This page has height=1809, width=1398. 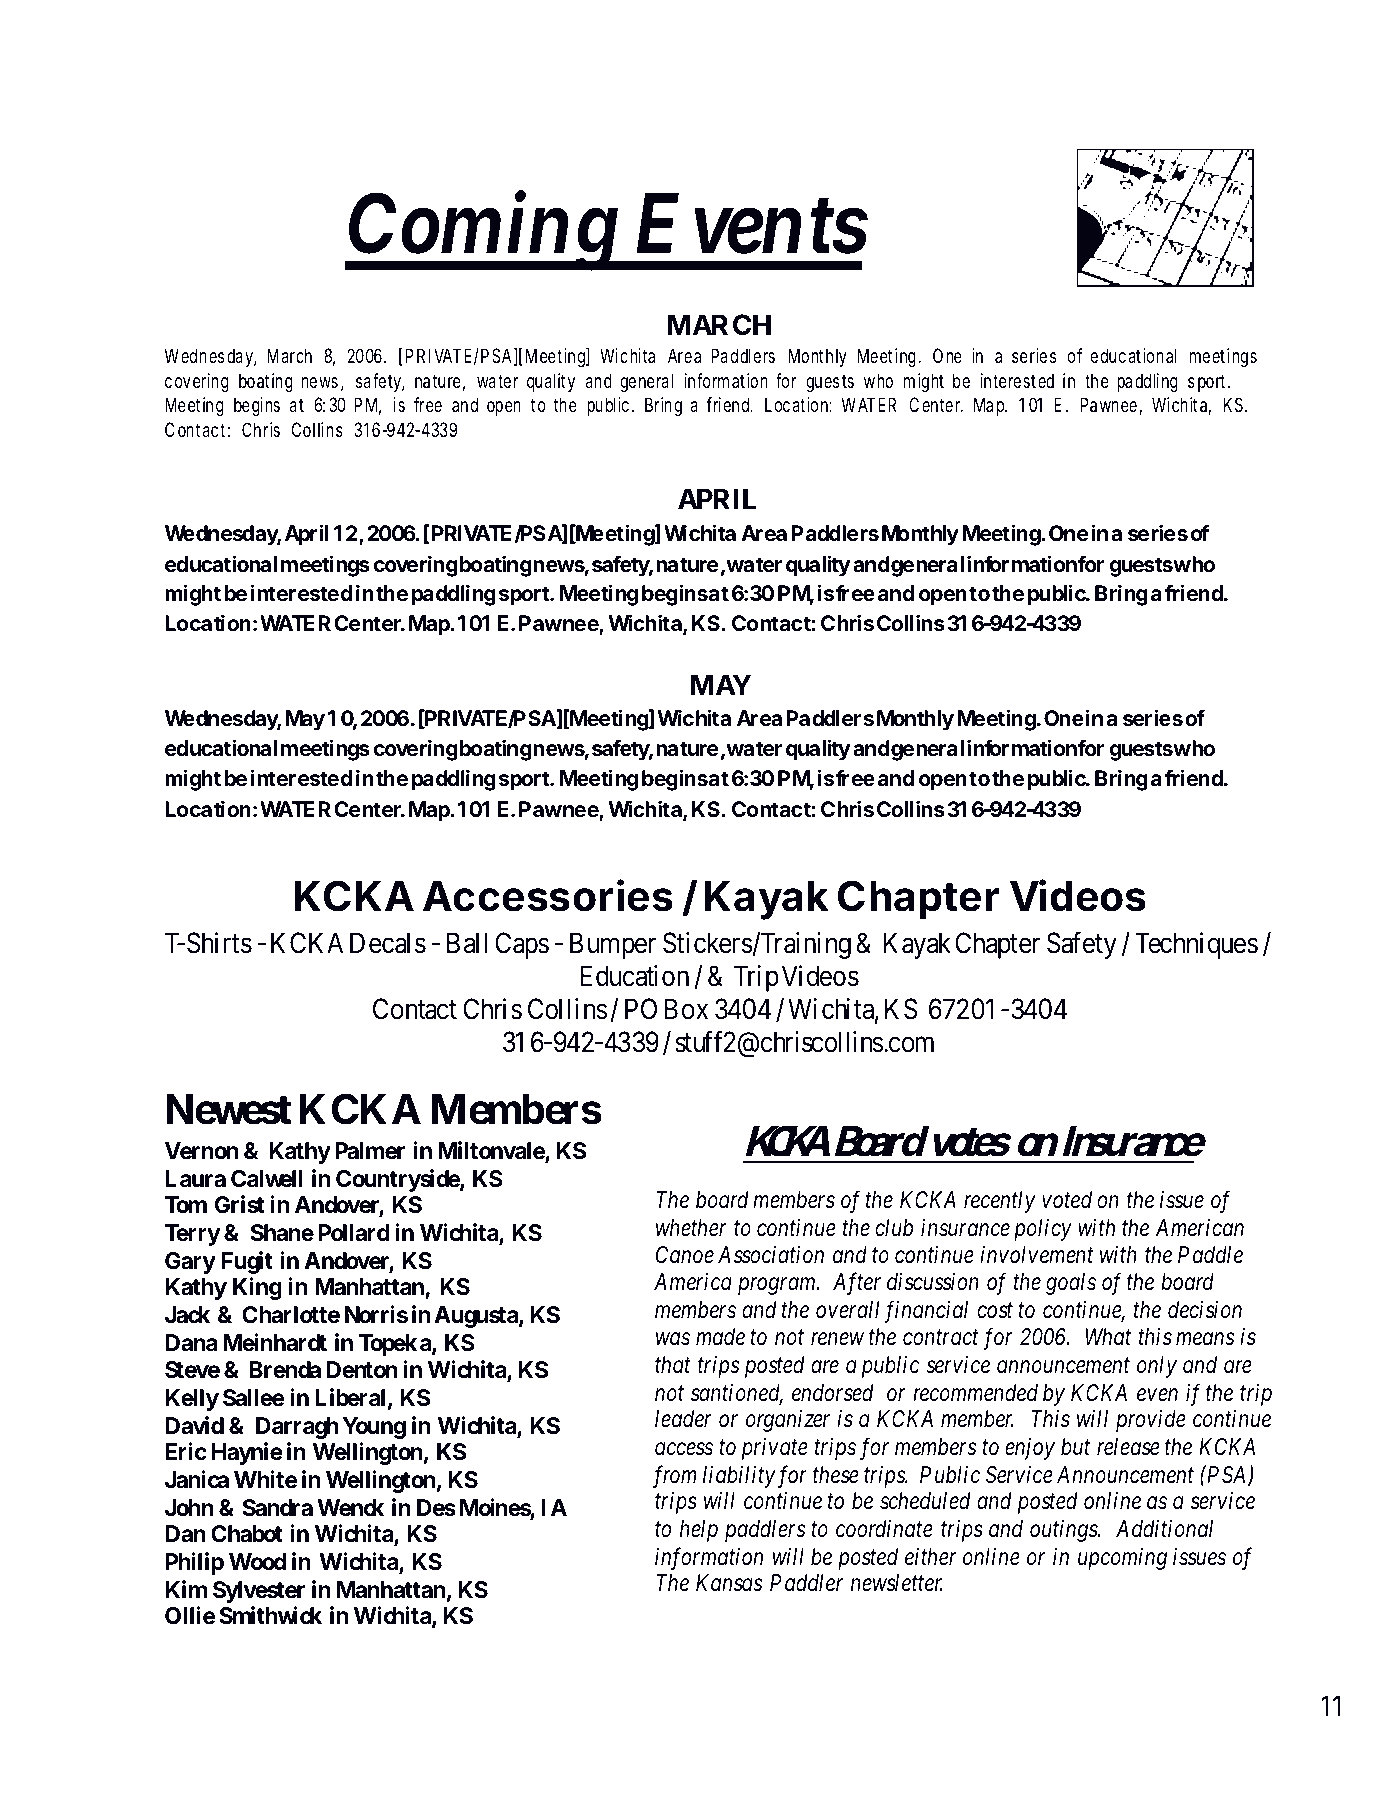 What do you see at coordinates (686, 1009) in the page?
I see `Box` at bounding box center [686, 1009].
